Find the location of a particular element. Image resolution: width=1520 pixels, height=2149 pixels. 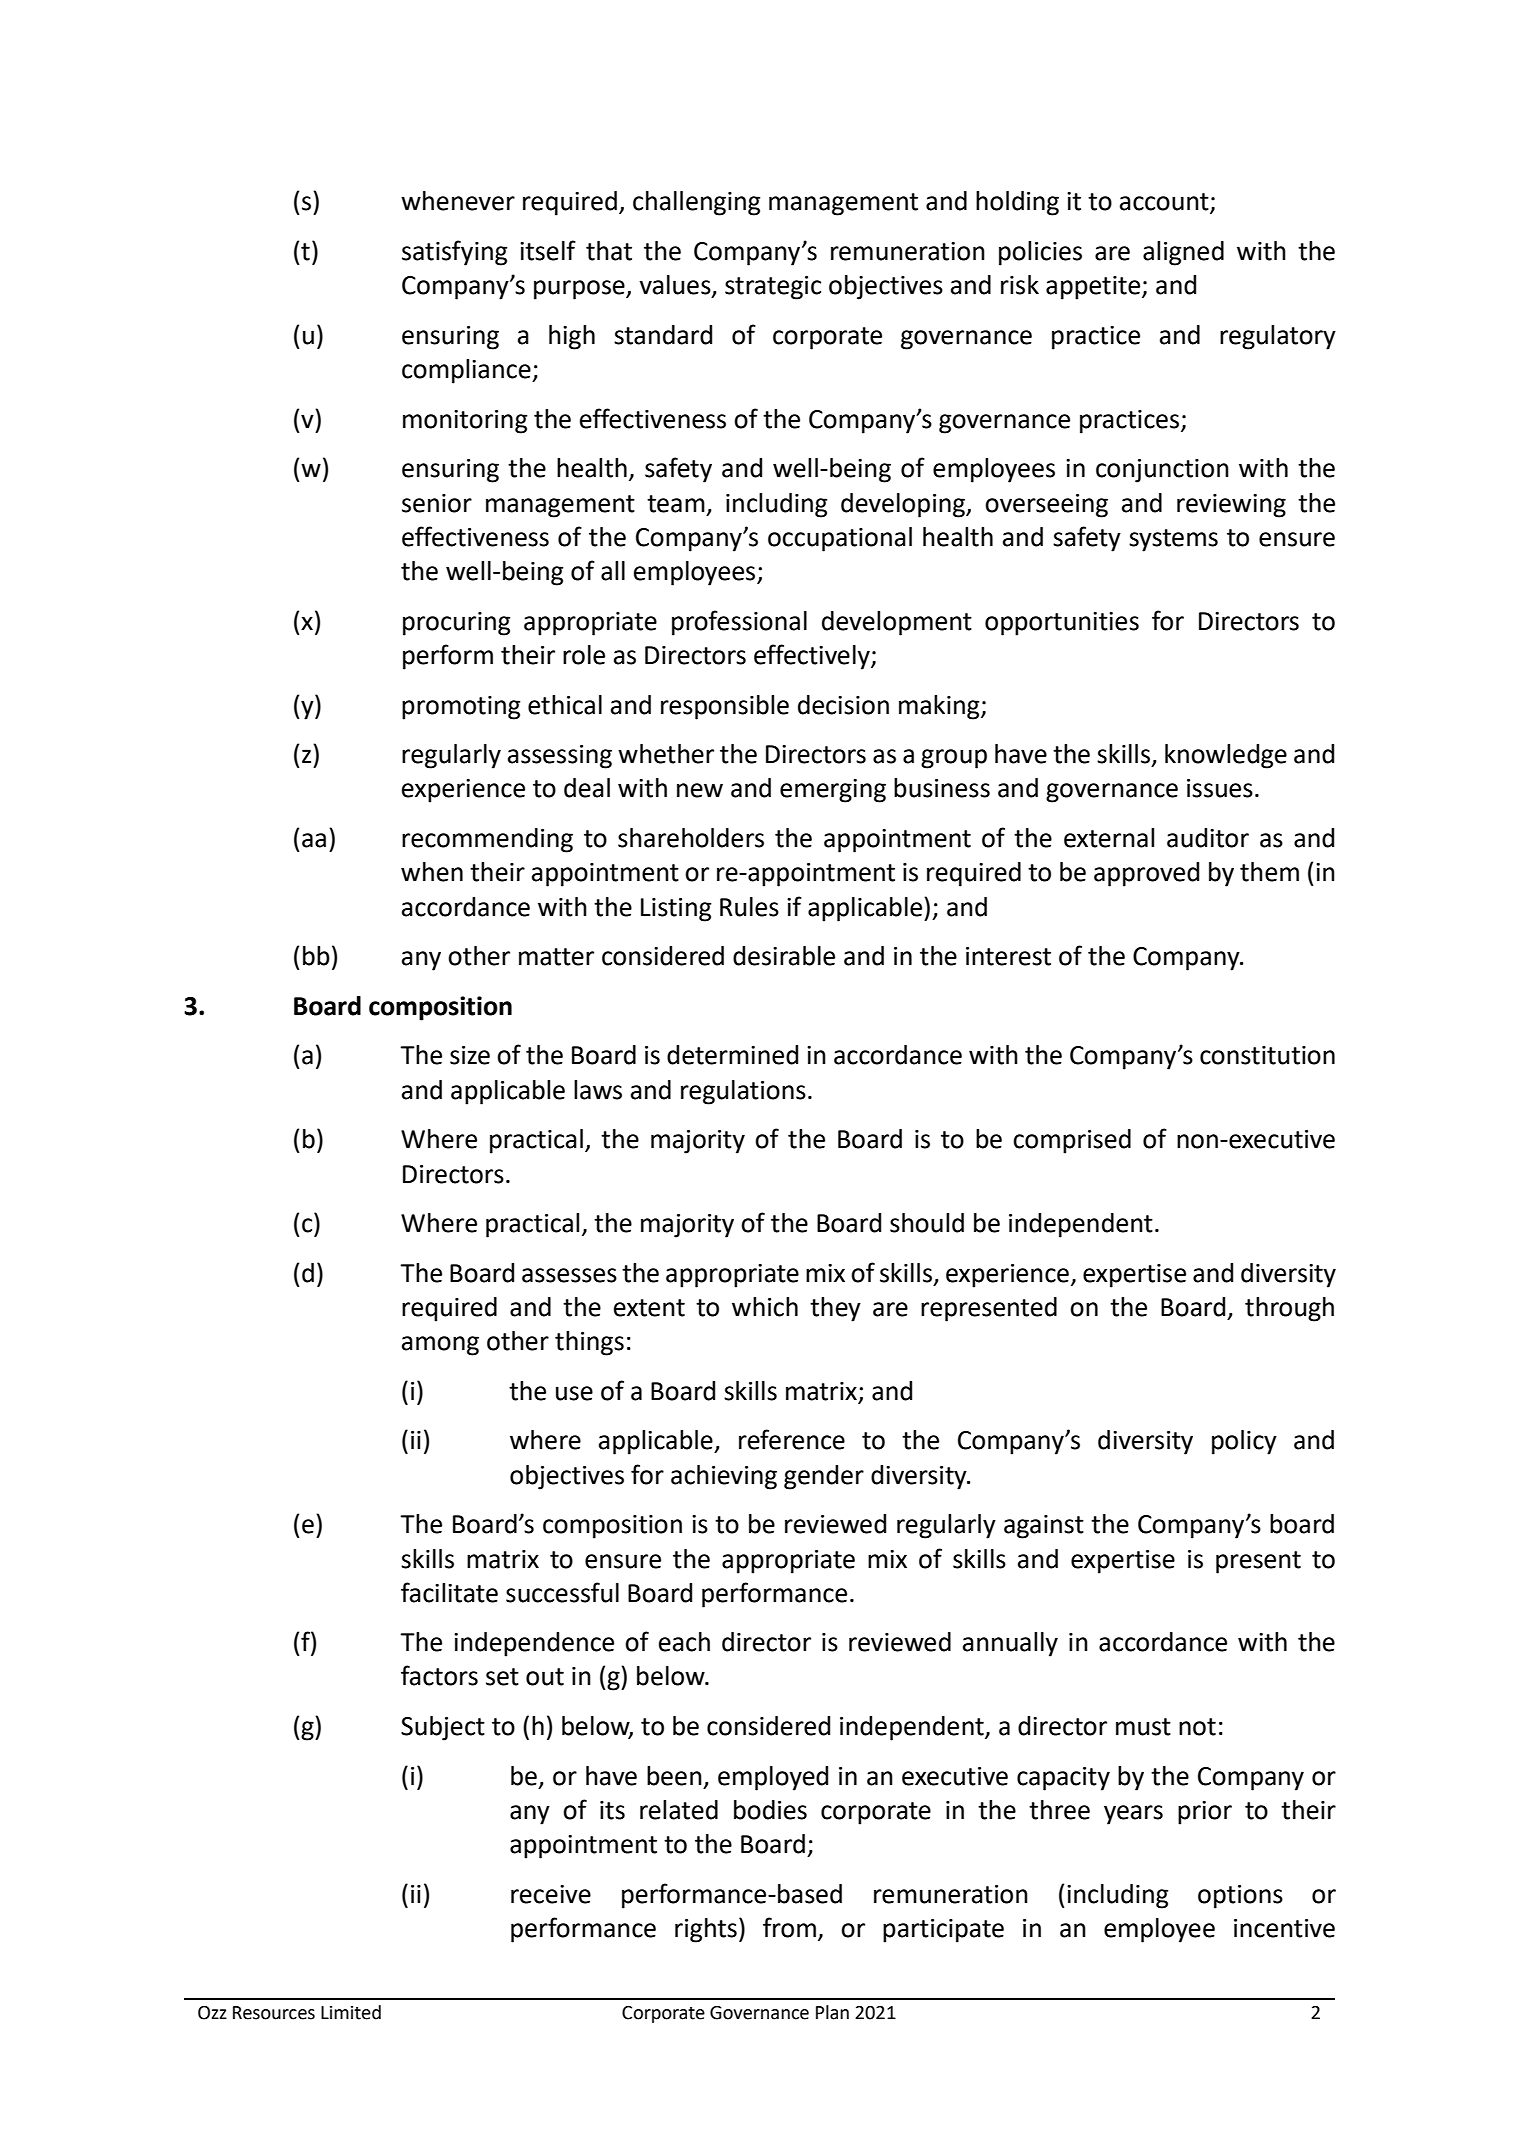

satisfying is located at coordinates (455, 253).
